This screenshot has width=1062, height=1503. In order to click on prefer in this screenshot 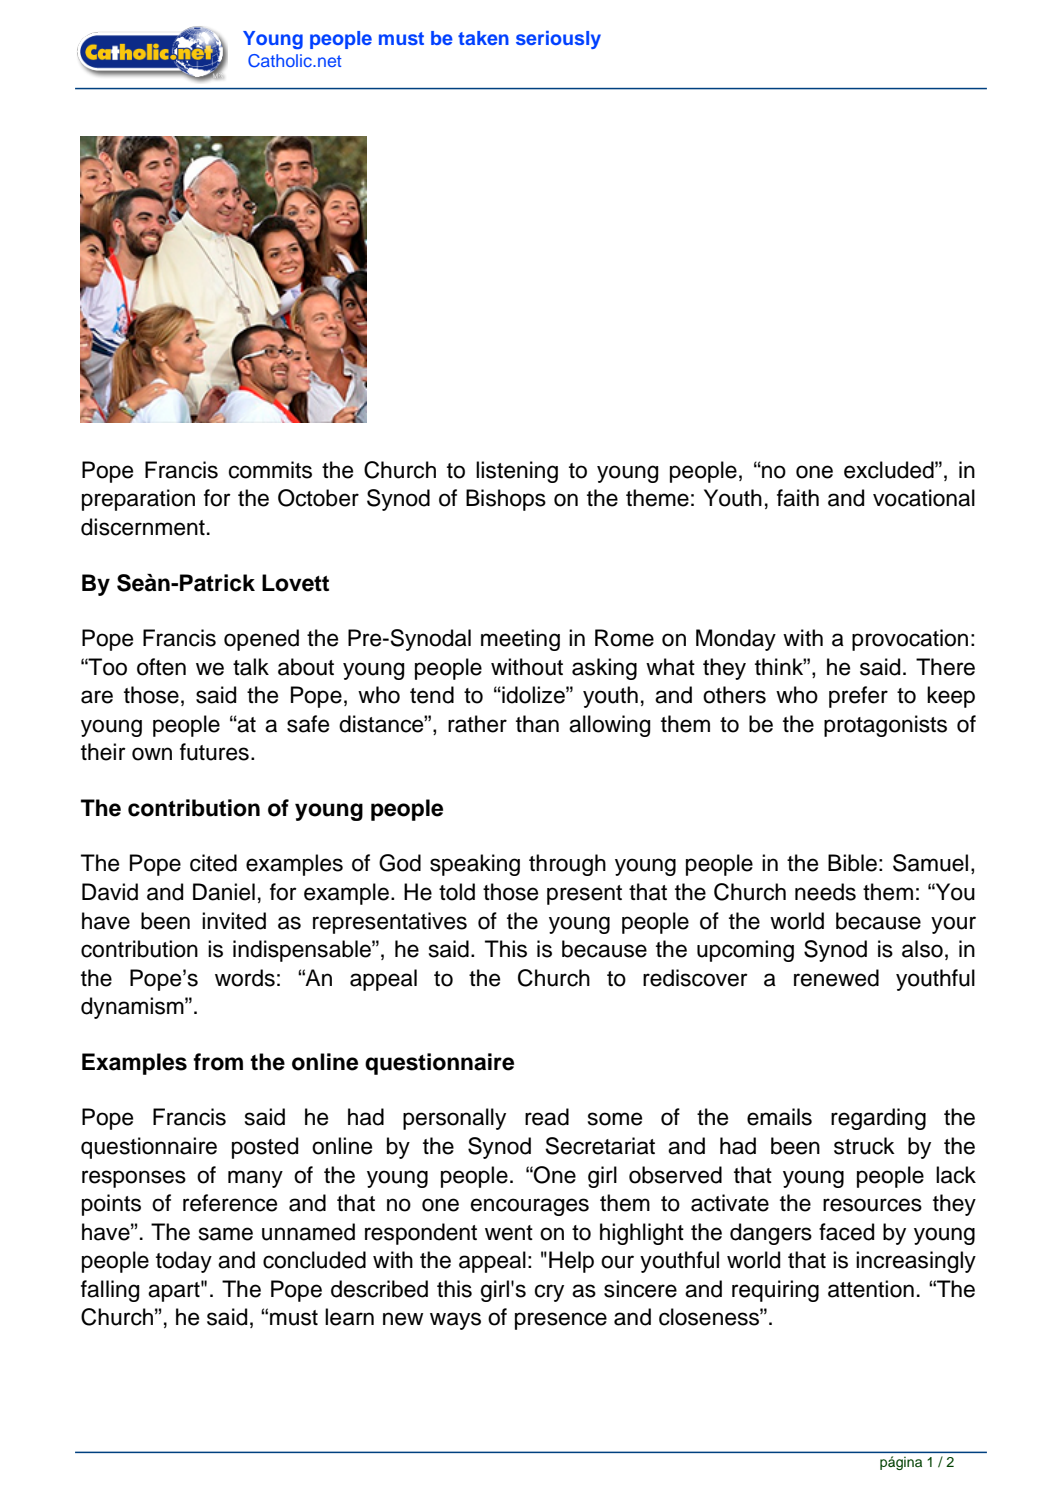, I will do `click(858, 697)`.
